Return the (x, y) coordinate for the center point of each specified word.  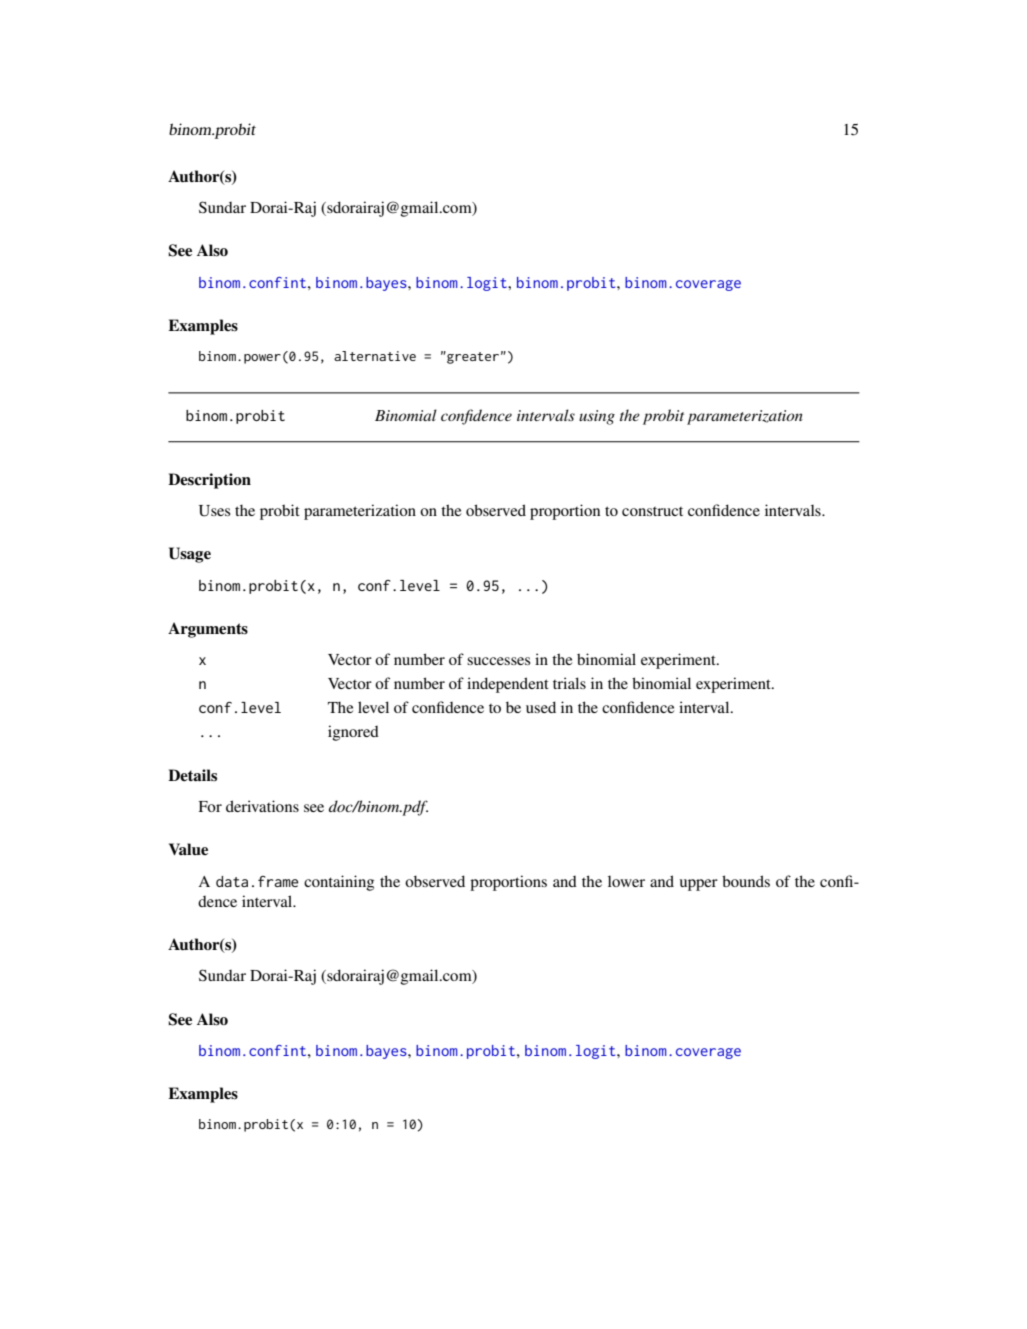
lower (626, 881)
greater (472, 357)
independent (508, 685)
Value (188, 849)
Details (192, 775)
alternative (375, 356)
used (541, 707)
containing (339, 883)
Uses (214, 511)
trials (569, 683)
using (597, 417)
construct (652, 511)
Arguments (208, 630)
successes (498, 661)
